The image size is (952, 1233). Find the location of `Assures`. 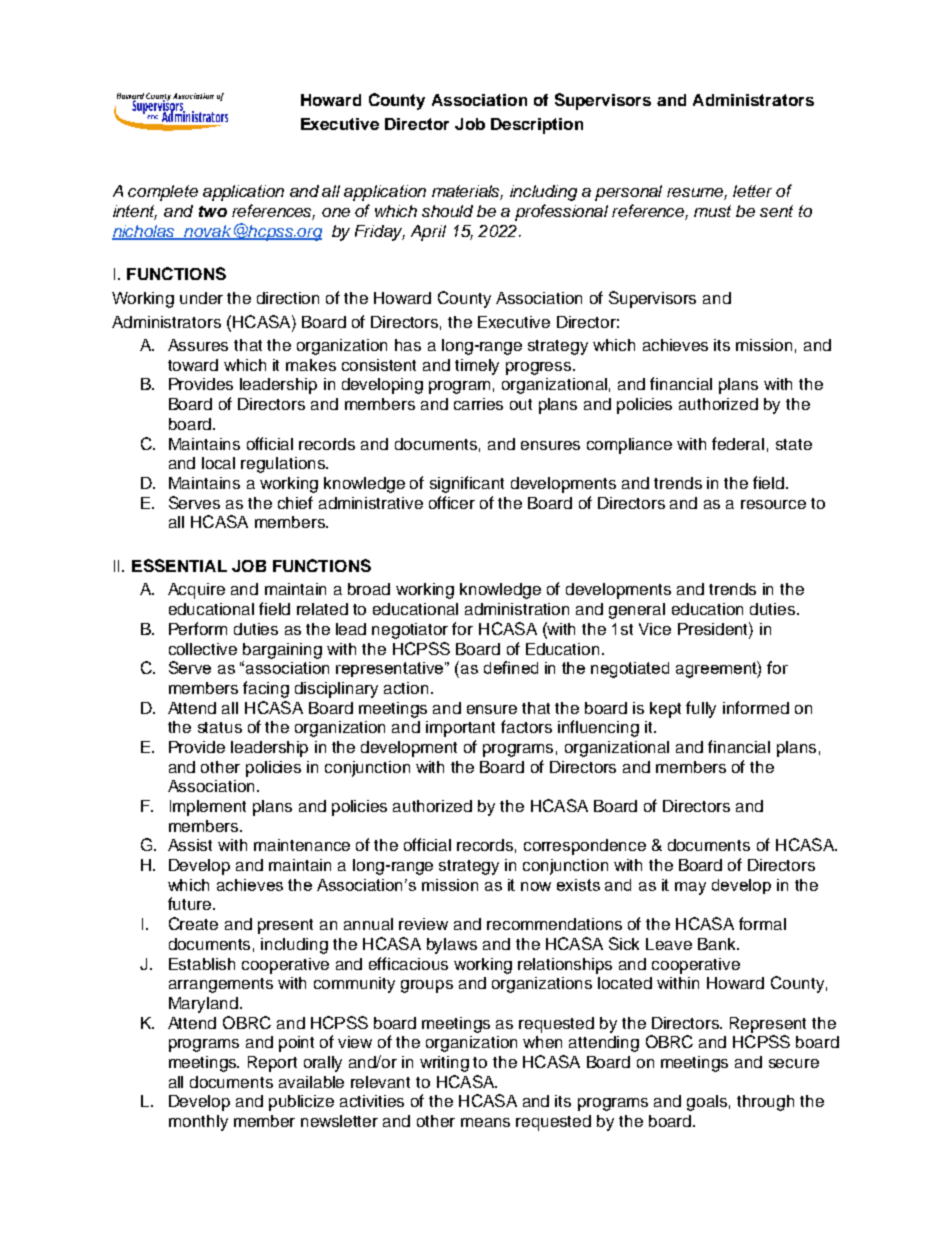

Assures is located at coordinates (198, 345).
